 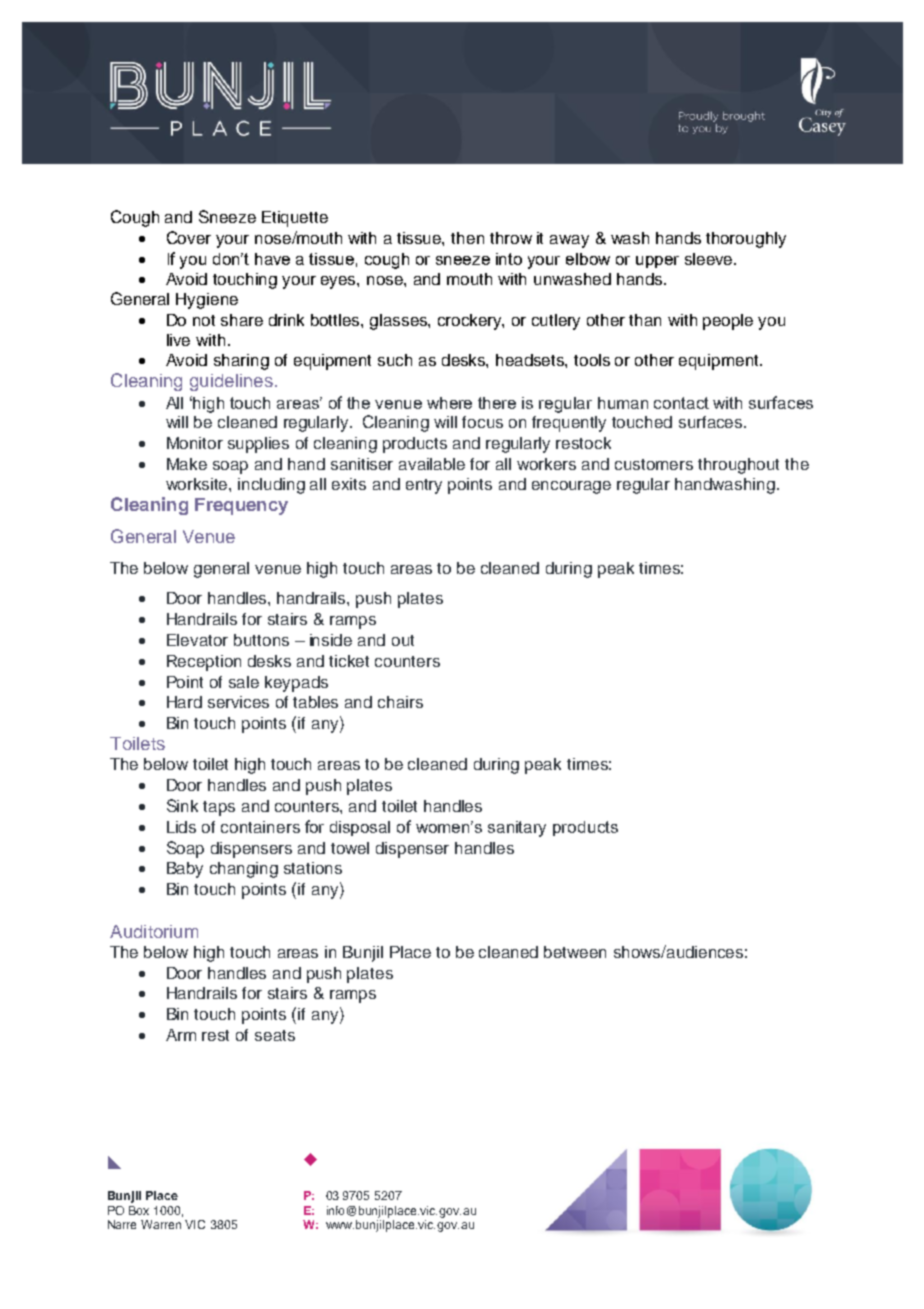 What do you see at coordinates (161, 1224) in the screenshot?
I see `Warren` at bounding box center [161, 1224].
